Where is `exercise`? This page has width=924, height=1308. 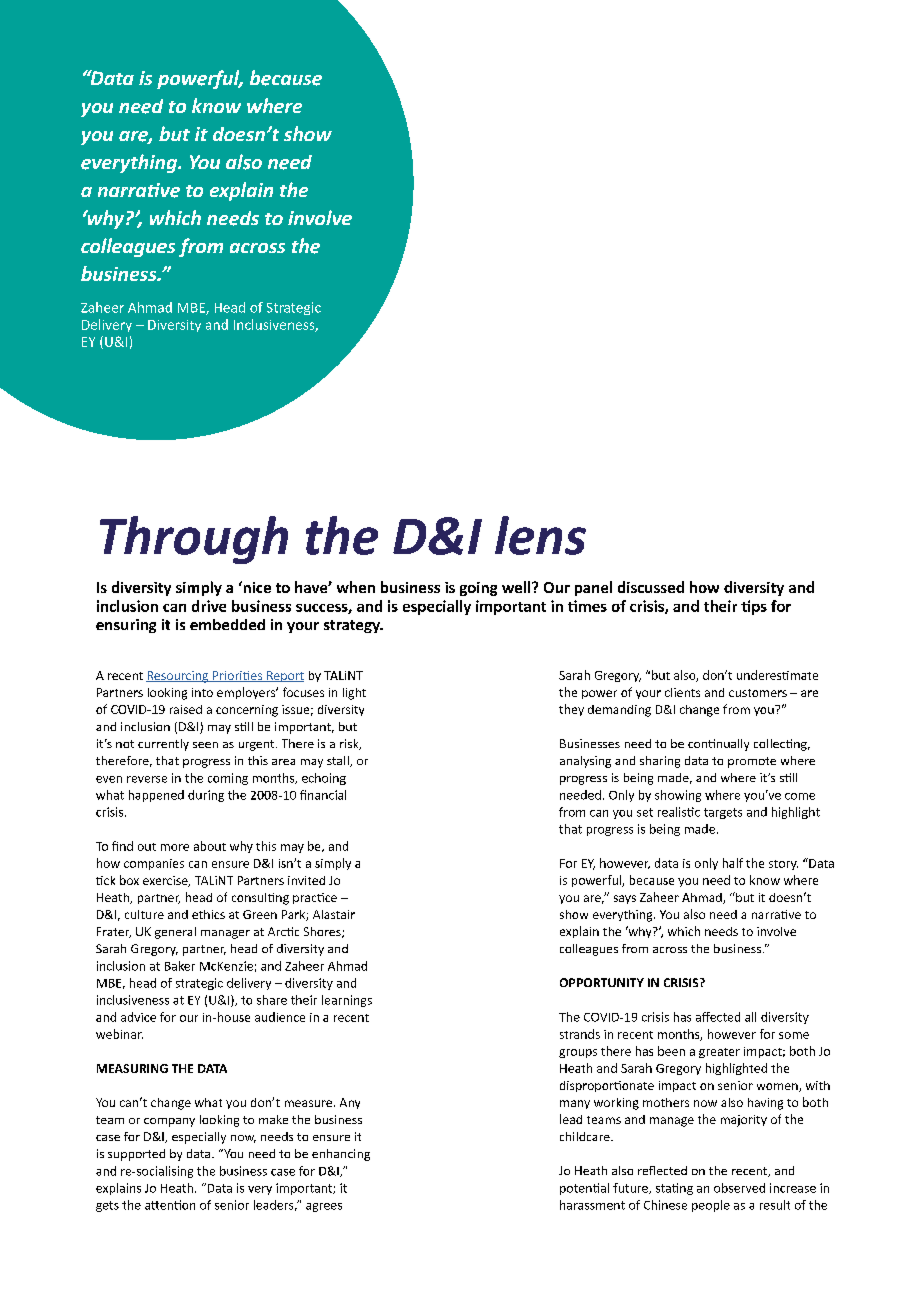 exercise is located at coordinates (166, 881).
